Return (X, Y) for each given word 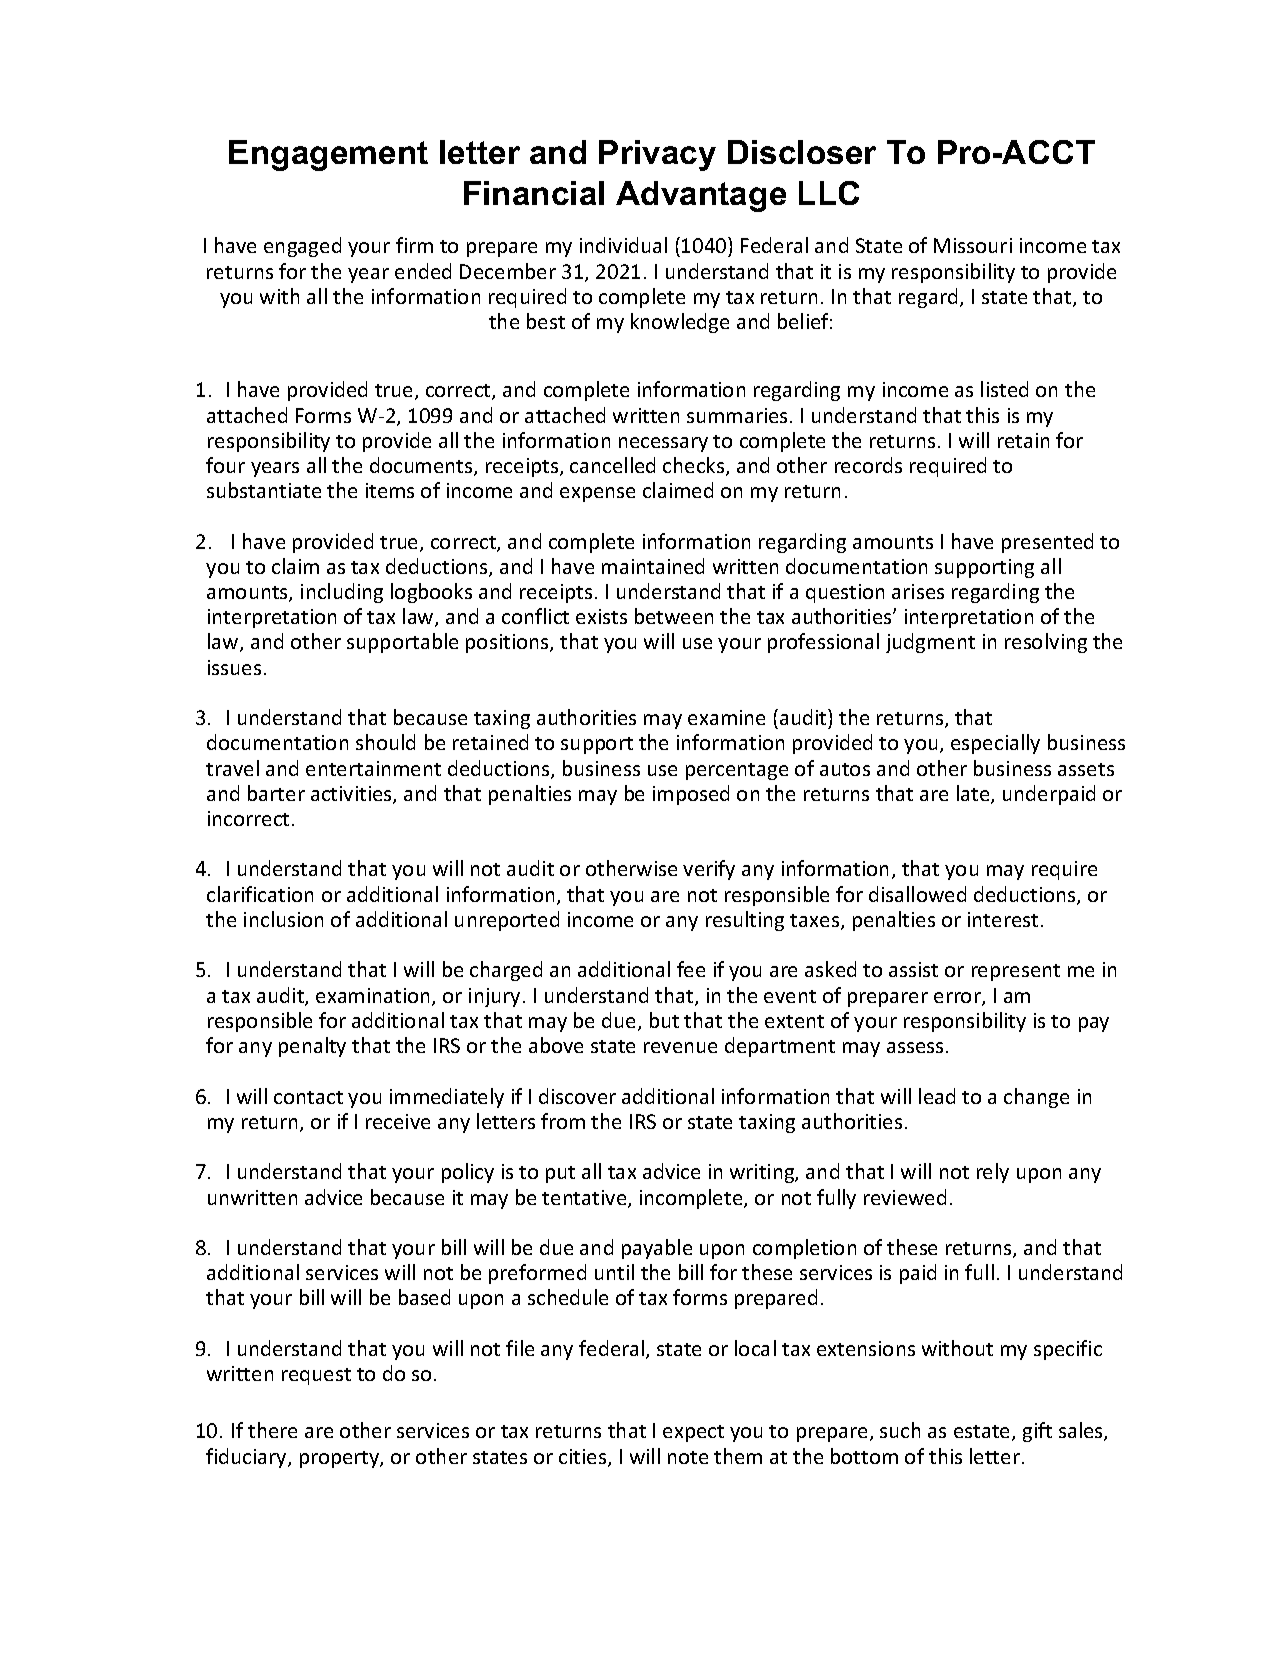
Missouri (973, 245)
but (664, 1020)
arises (918, 591)
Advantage (701, 196)
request (316, 1376)
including (342, 593)
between (674, 616)
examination (374, 997)
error (958, 999)
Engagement (328, 155)
